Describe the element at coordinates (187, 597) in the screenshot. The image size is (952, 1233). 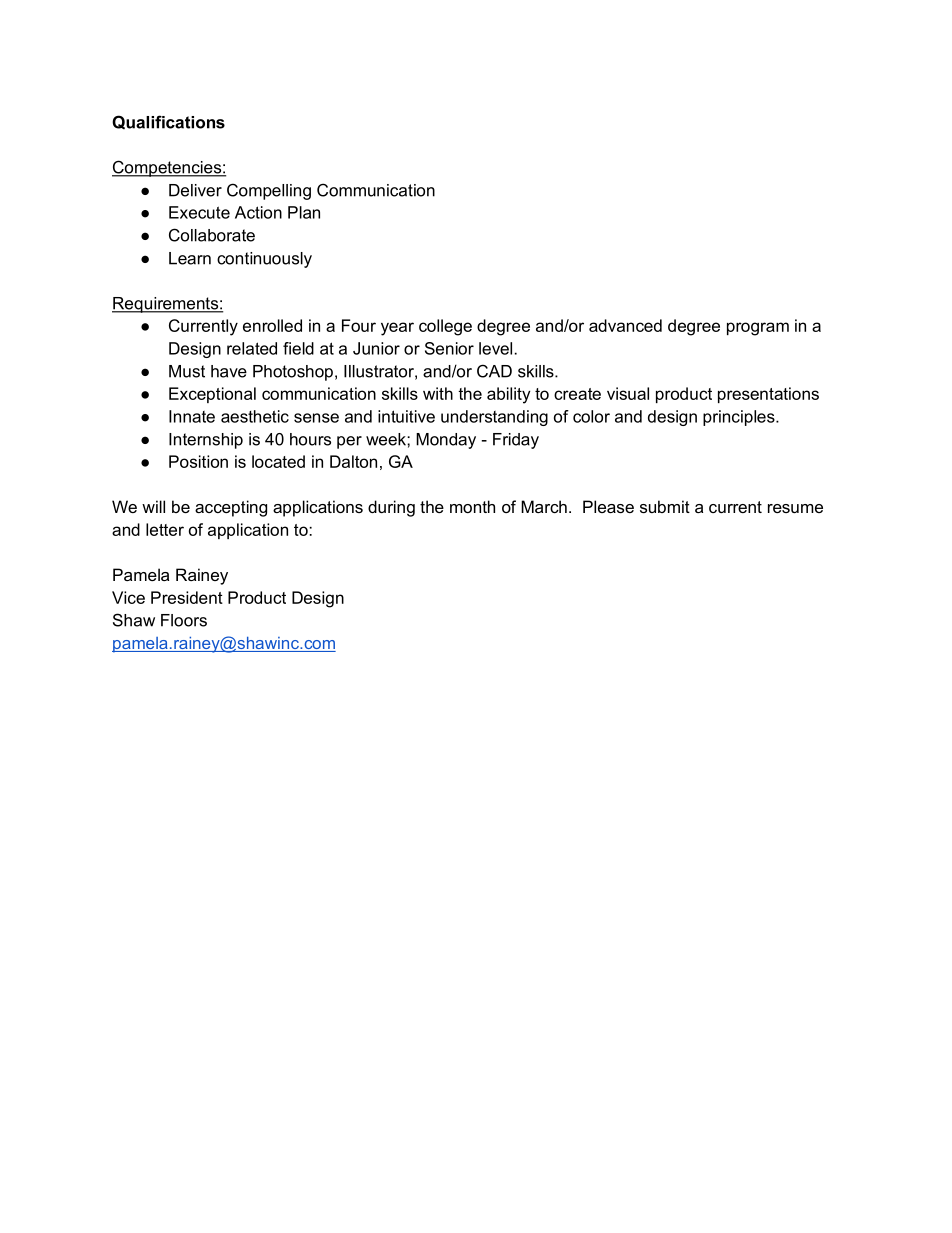
I see `President` at that location.
